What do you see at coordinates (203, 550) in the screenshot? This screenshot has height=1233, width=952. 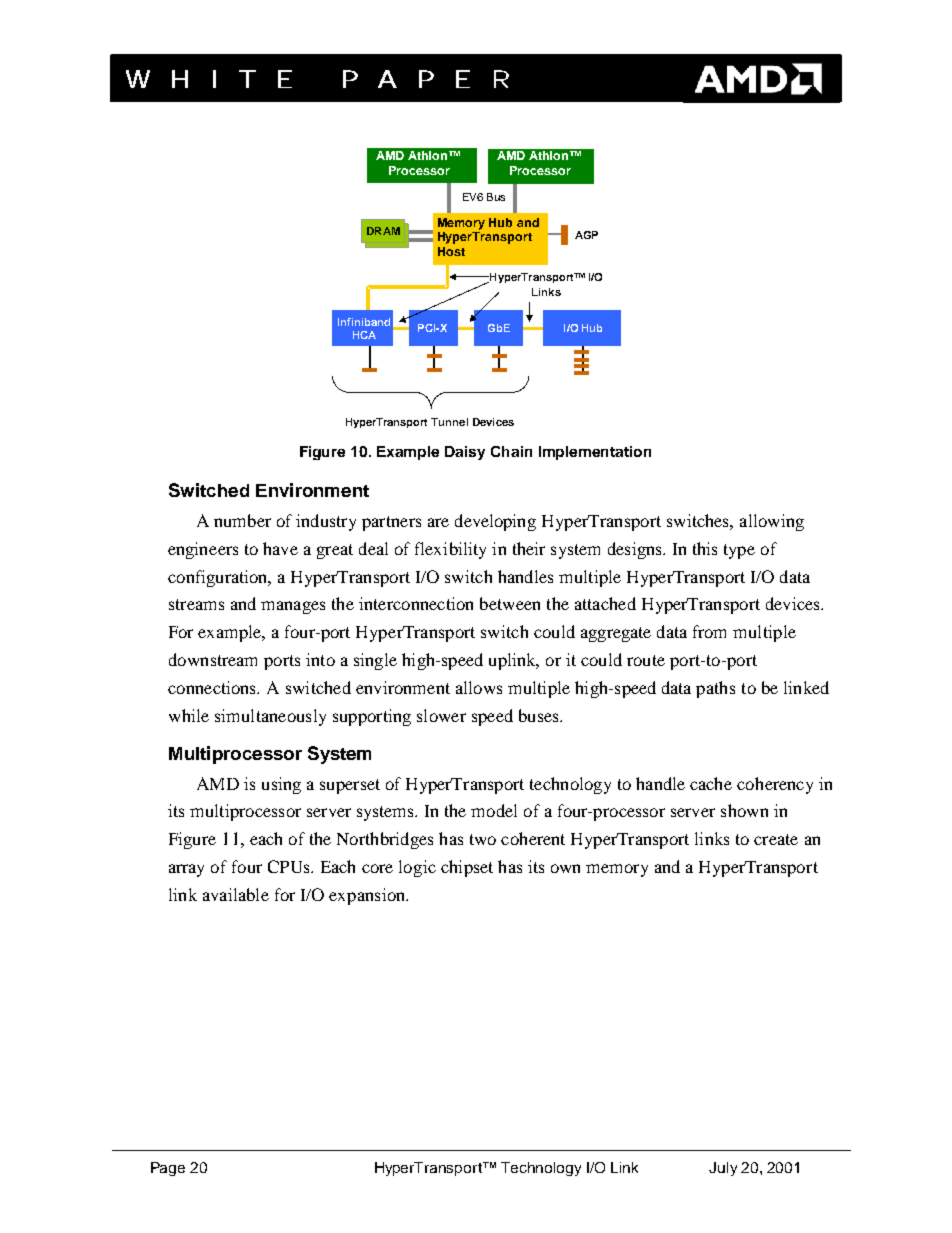 I see `engineers` at bounding box center [203, 550].
